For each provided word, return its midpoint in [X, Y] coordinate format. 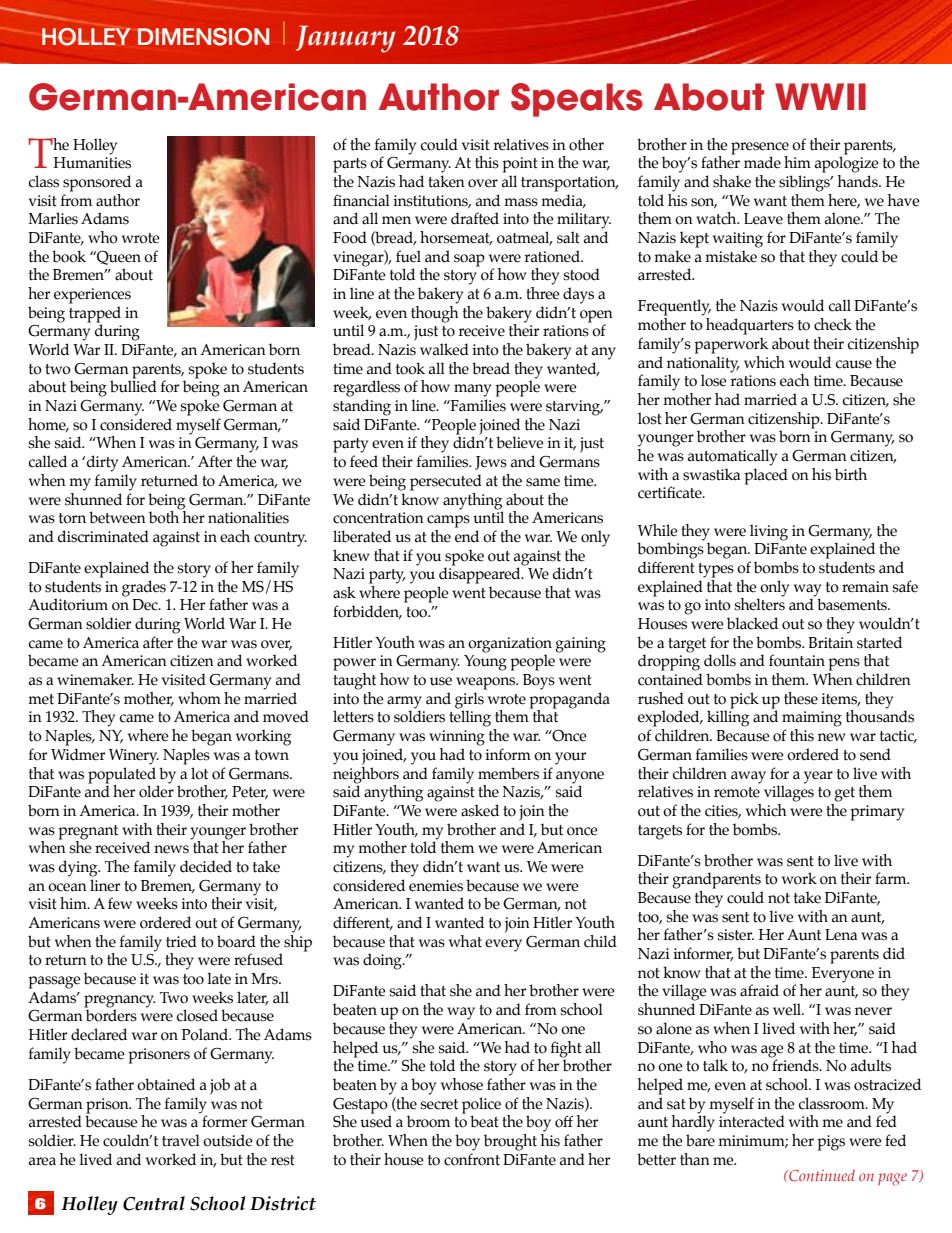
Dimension [203, 37]
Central [154, 1203]
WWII [820, 96]
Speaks [577, 100]
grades [144, 588]
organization [510, 645]
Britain [830, 643]
